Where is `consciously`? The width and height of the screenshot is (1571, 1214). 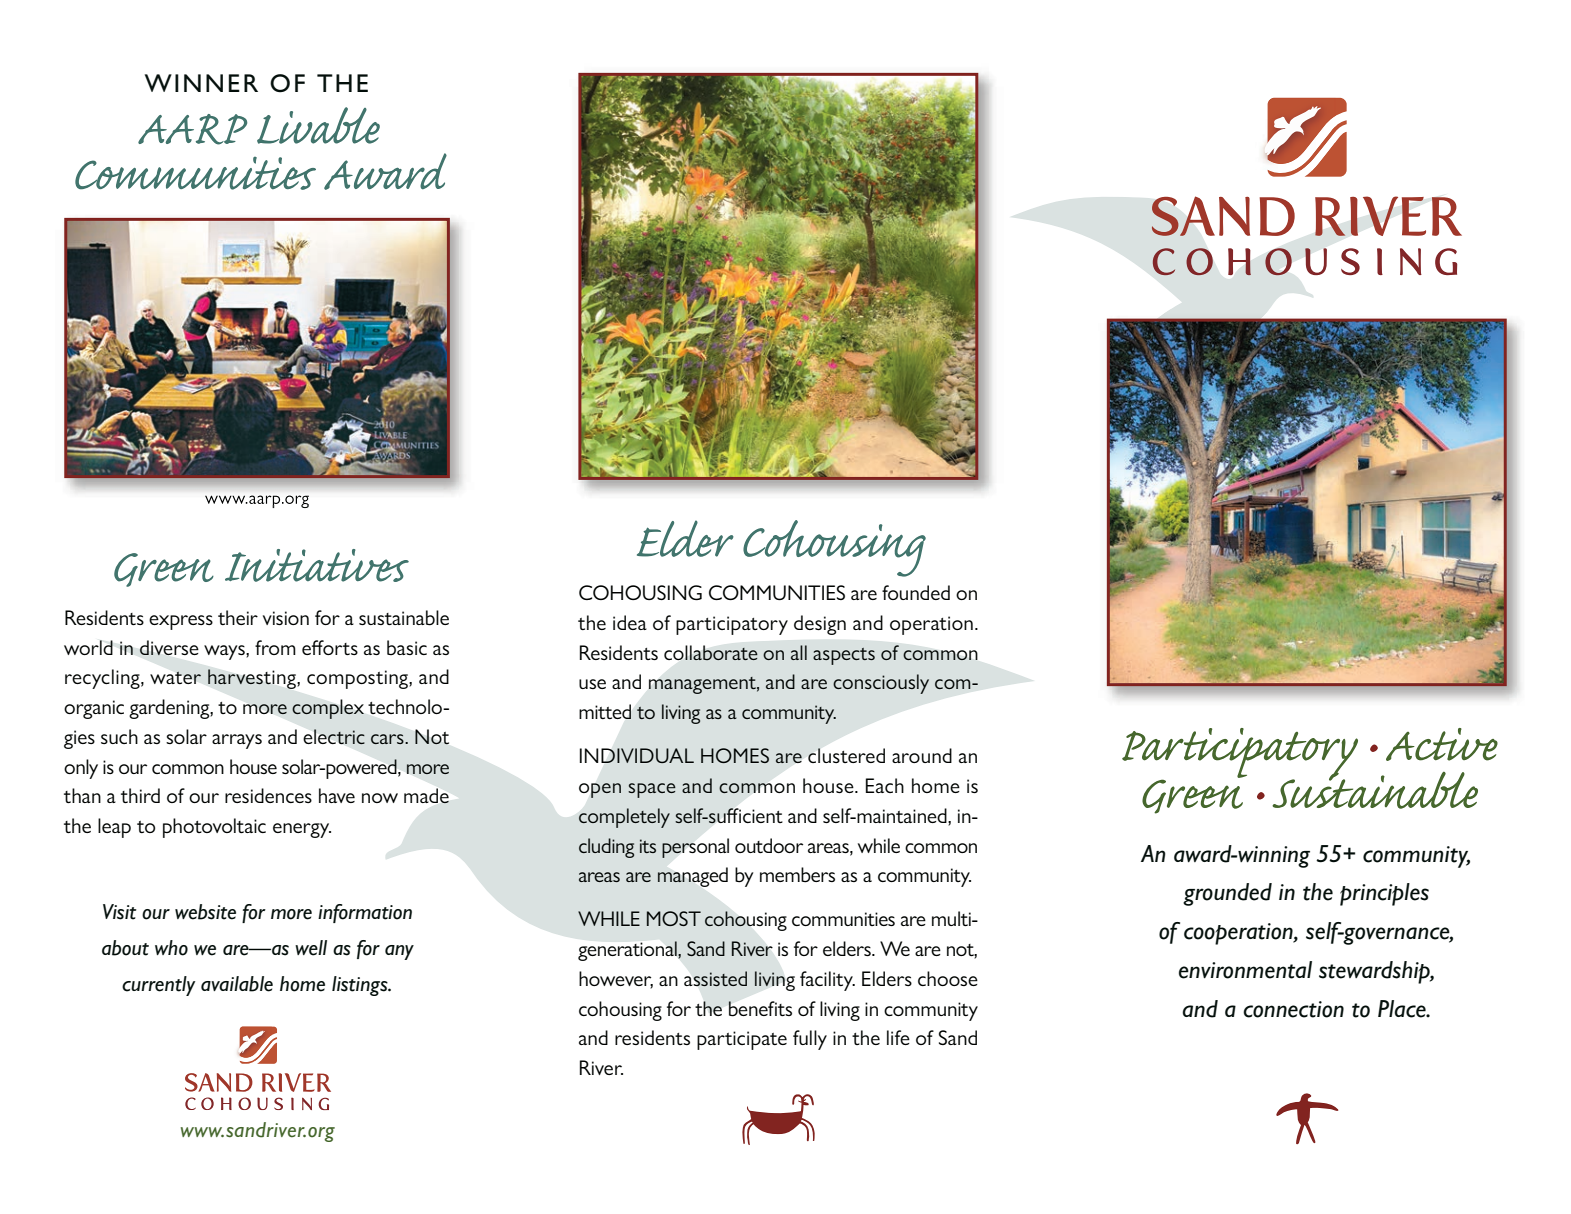
consciously is located at coordinates (881, 684).
